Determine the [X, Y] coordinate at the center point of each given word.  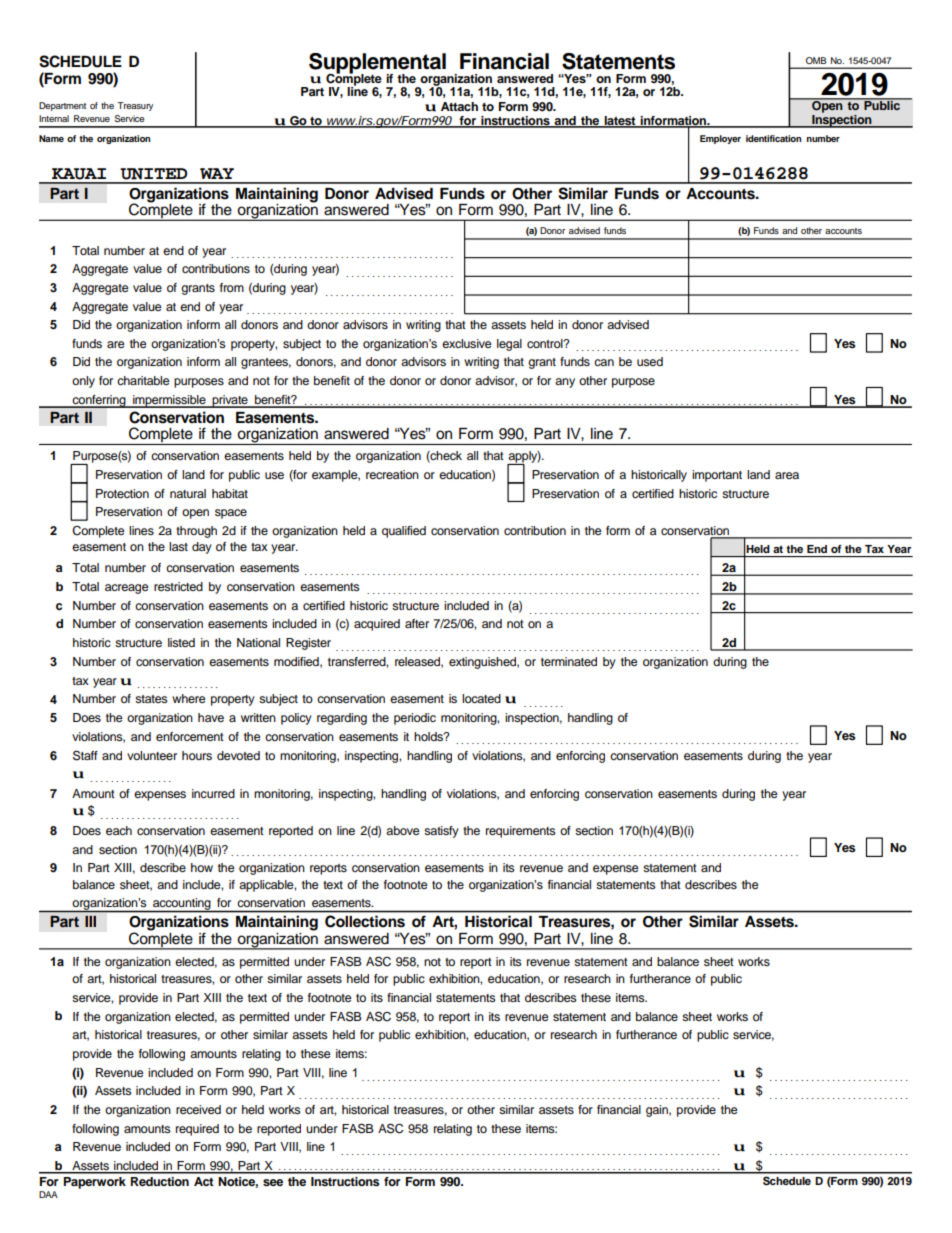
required [197, 1130]
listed [181, 642]
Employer [720, 139]
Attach [459, 106]
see [273, 1182]
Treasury [135, 106]
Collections [365, 921]
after [417, 623]
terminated [569, 661]
